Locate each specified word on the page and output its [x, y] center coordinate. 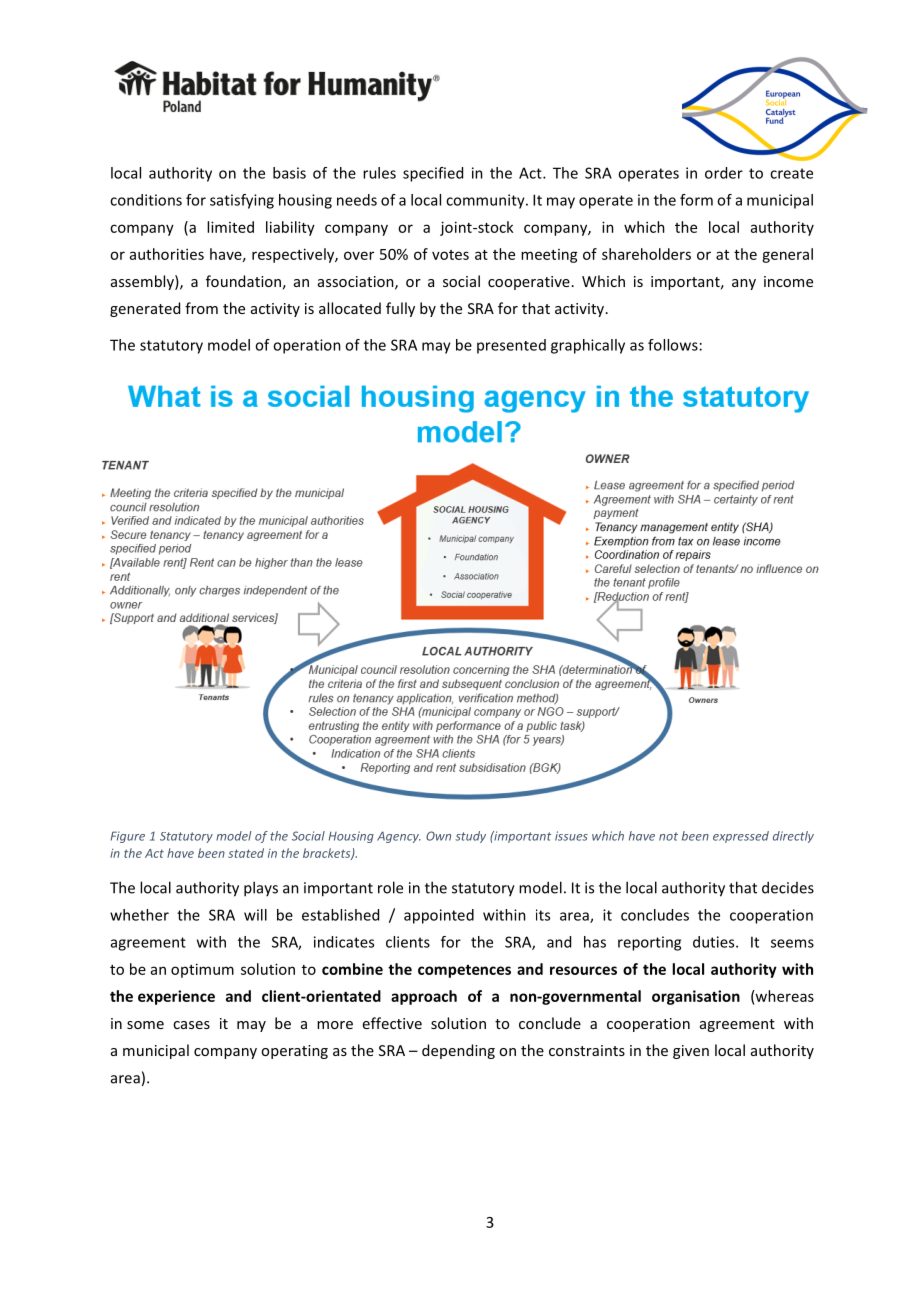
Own [438, 836]
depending [458, 1051]
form [696, 200]
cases [191, 1025]
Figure [128, 837]
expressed [741, 837]
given [691, 1052]
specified [433, 174]
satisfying [242, 201]
